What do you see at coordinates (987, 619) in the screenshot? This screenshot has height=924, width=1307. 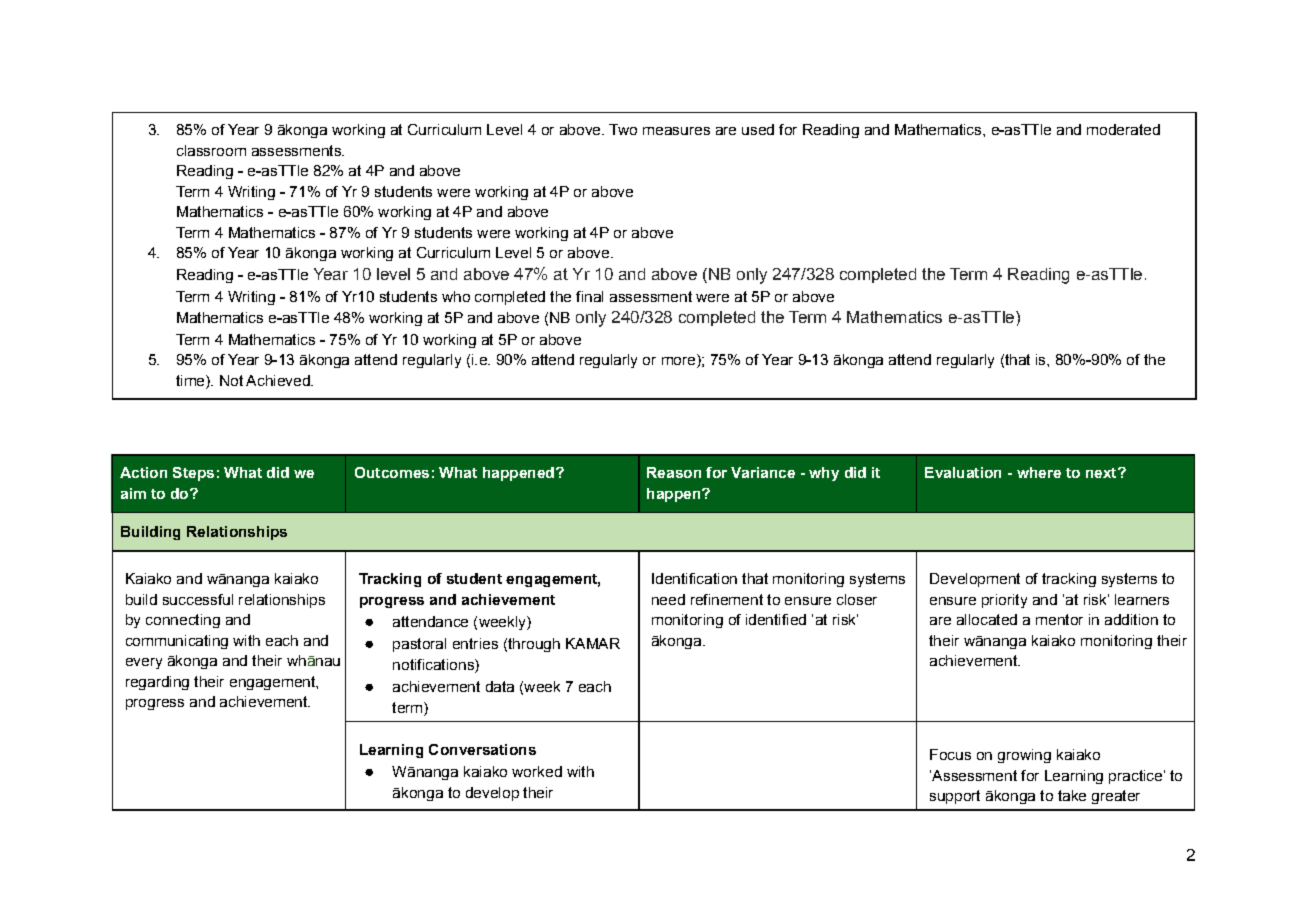 I see `allocated` at bounding box center [987, 619].
